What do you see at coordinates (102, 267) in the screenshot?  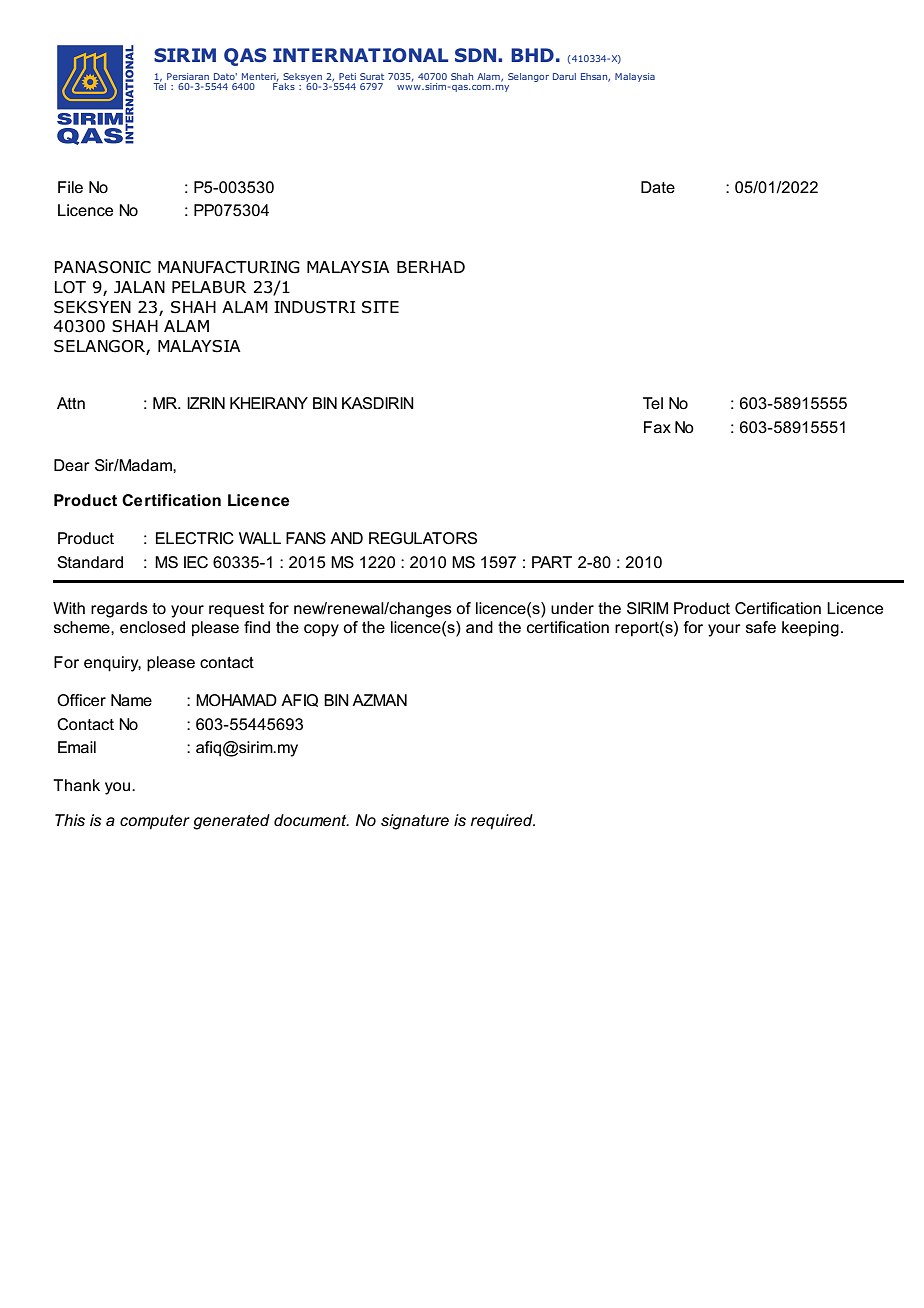 I see `PANASONIC` at bounding box center [102, 267].
